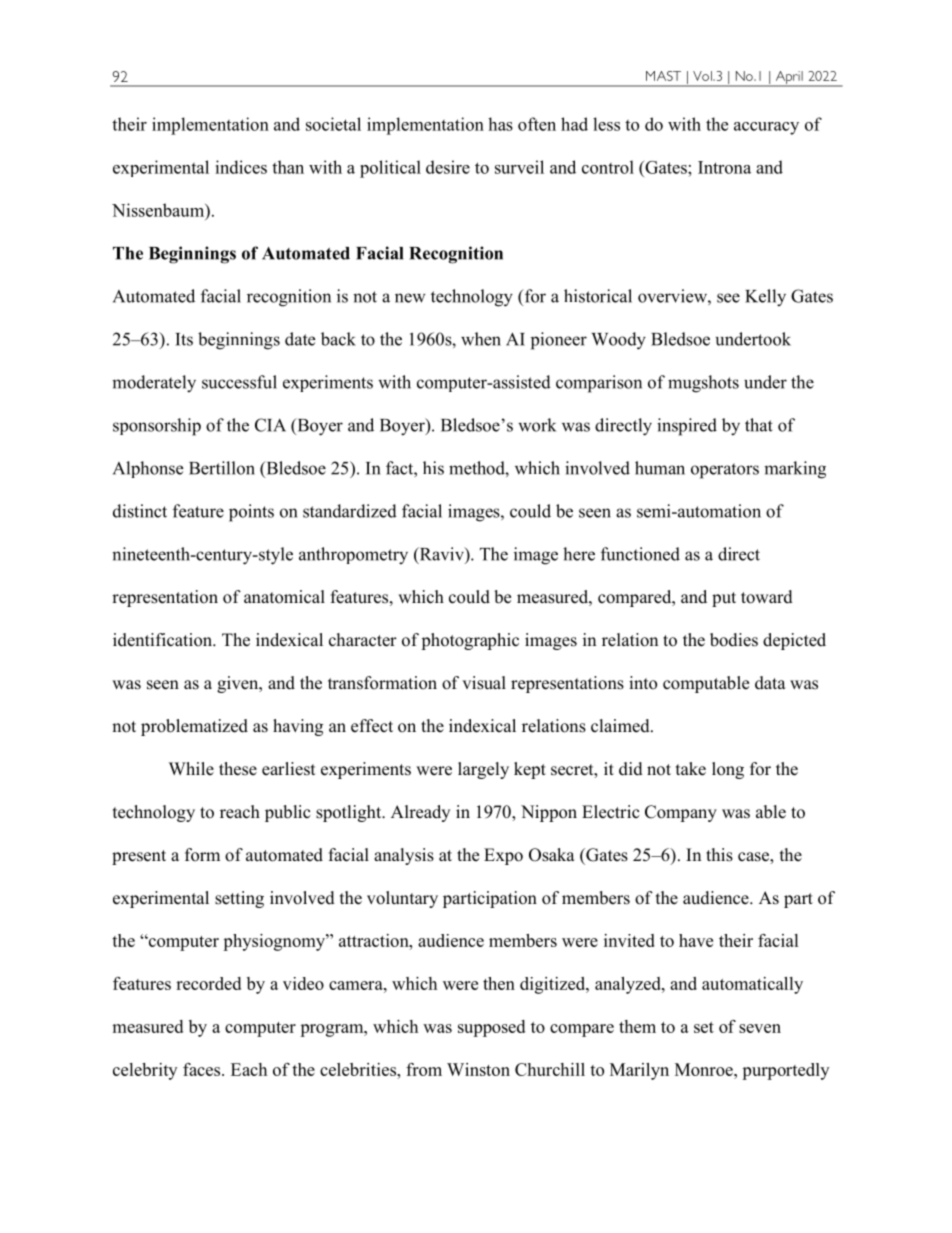 Image resolution: width=952 pixels, height=1233 pixels. What do you see at coordinates (500, 124) in the screenshot?
I see `has` at bounding box center [500, 124].
